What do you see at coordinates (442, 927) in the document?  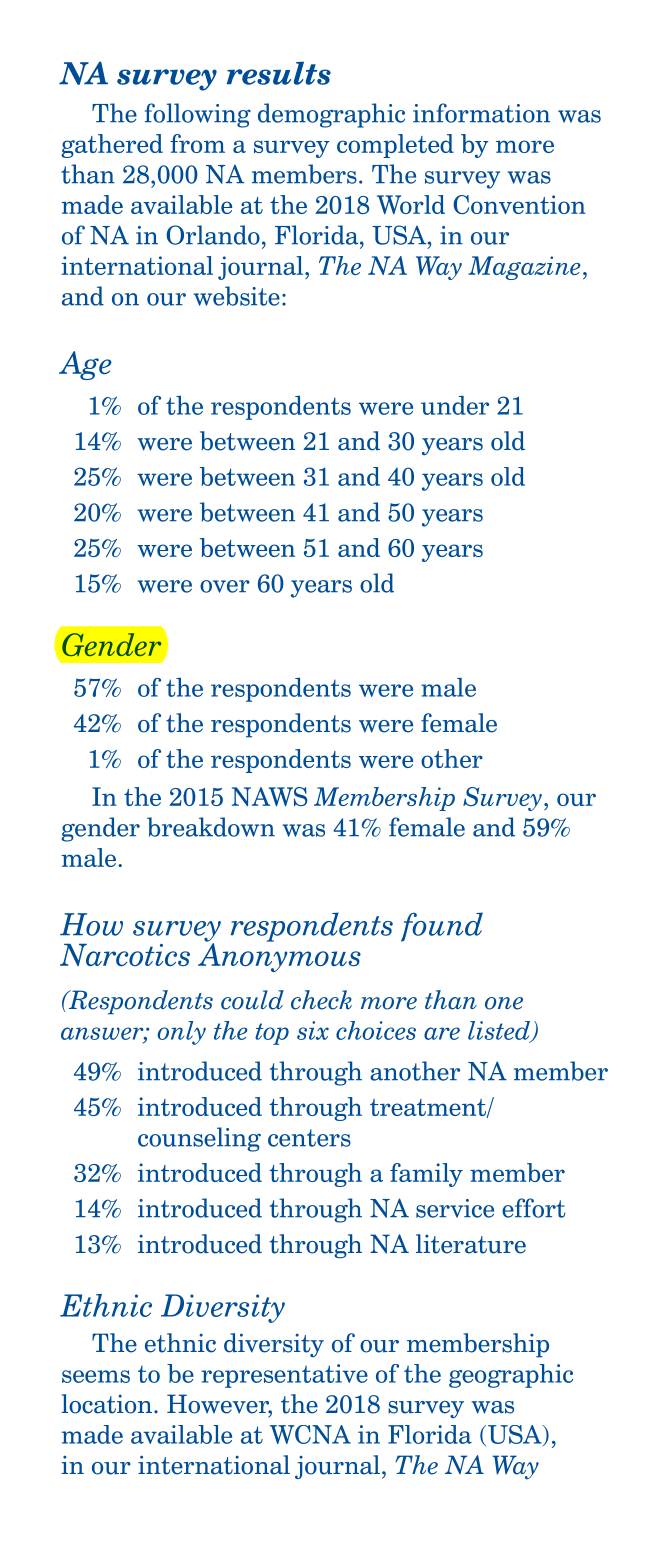 I see `found` at bounding box center [442, 927].
